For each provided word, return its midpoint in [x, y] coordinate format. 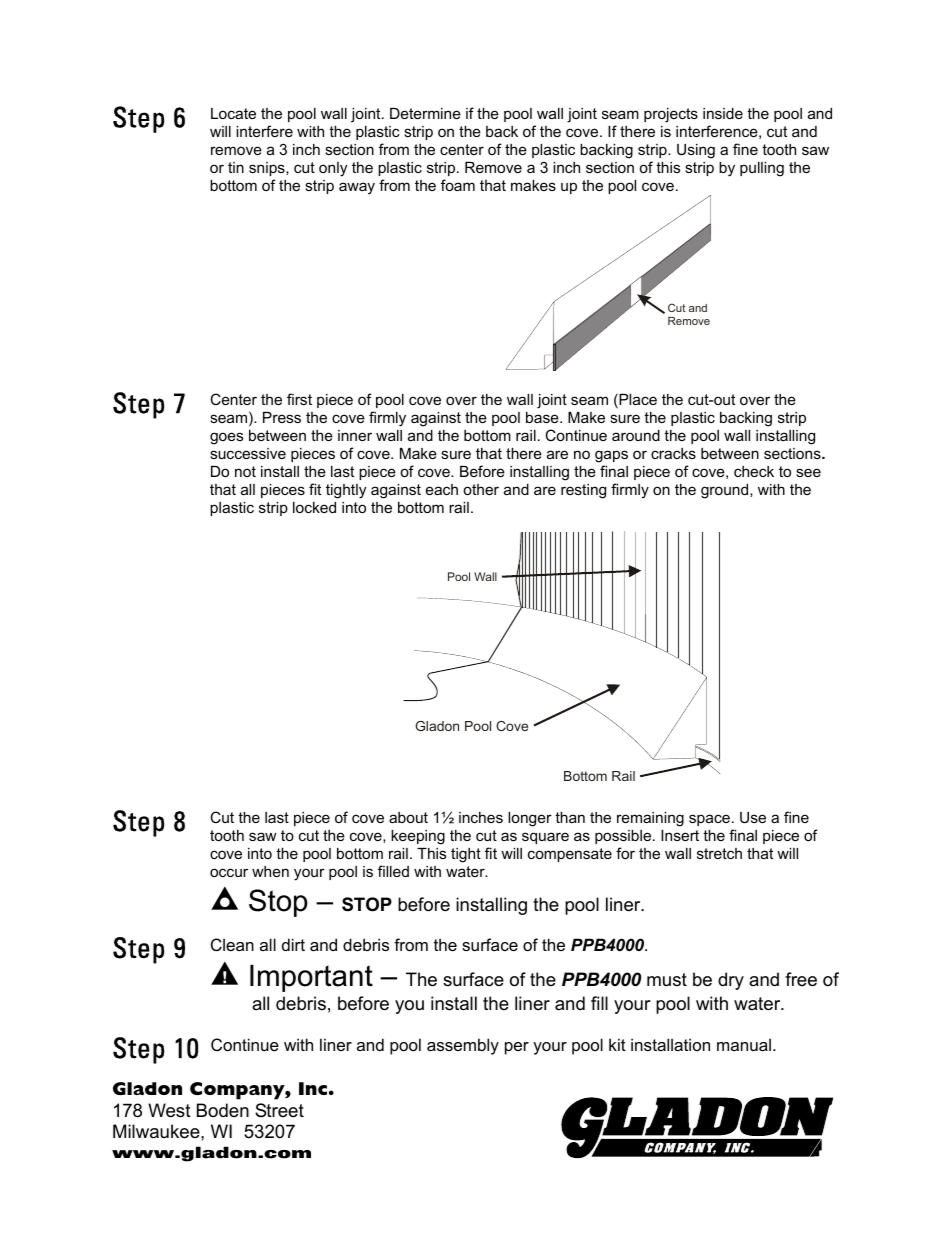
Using [696, 151]
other [481, 489]
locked [314, 507]
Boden [223, 1110]
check [754, 471]
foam [458, 185]
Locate [233, 113]
